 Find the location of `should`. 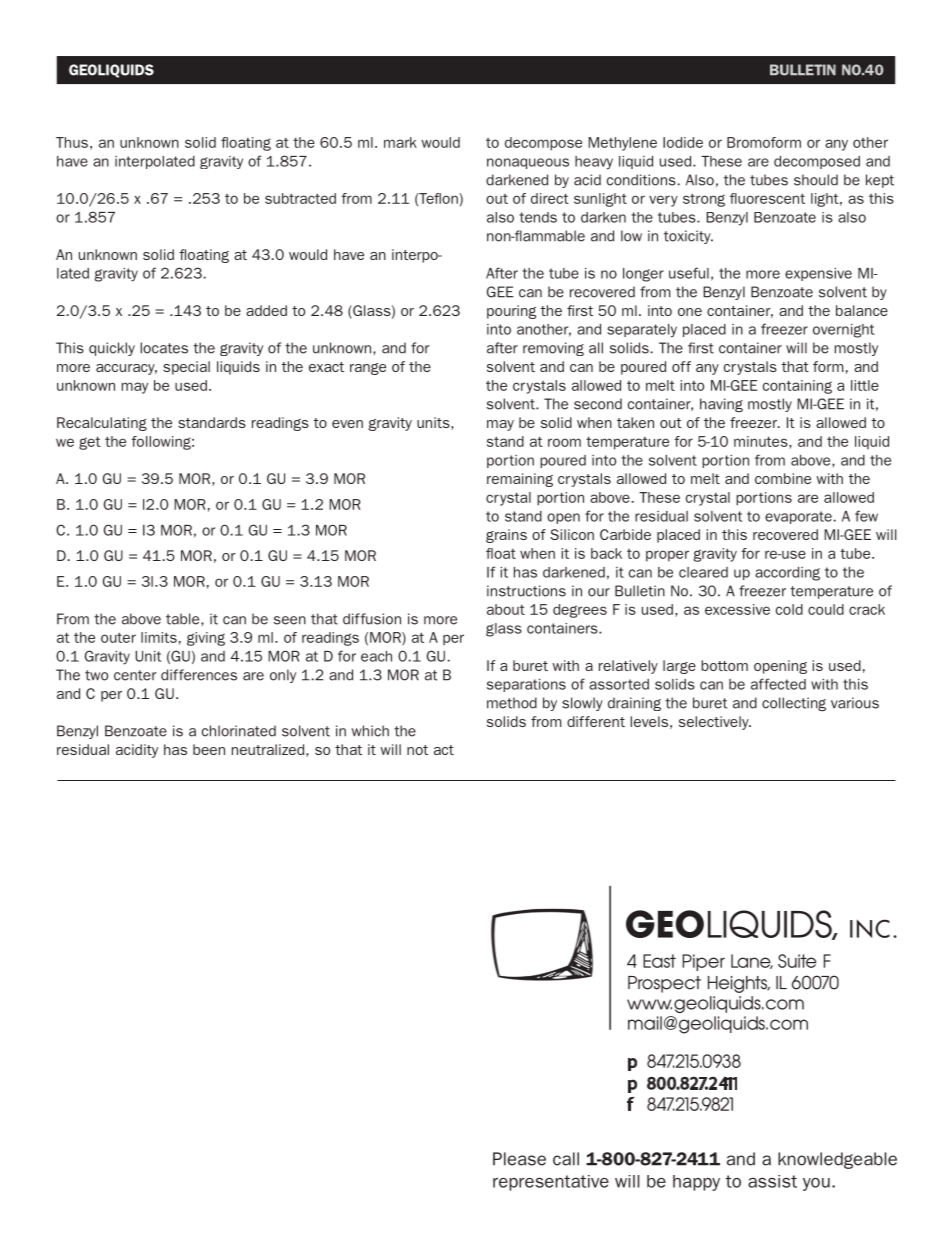

should is located at coordinates (816, 180).
